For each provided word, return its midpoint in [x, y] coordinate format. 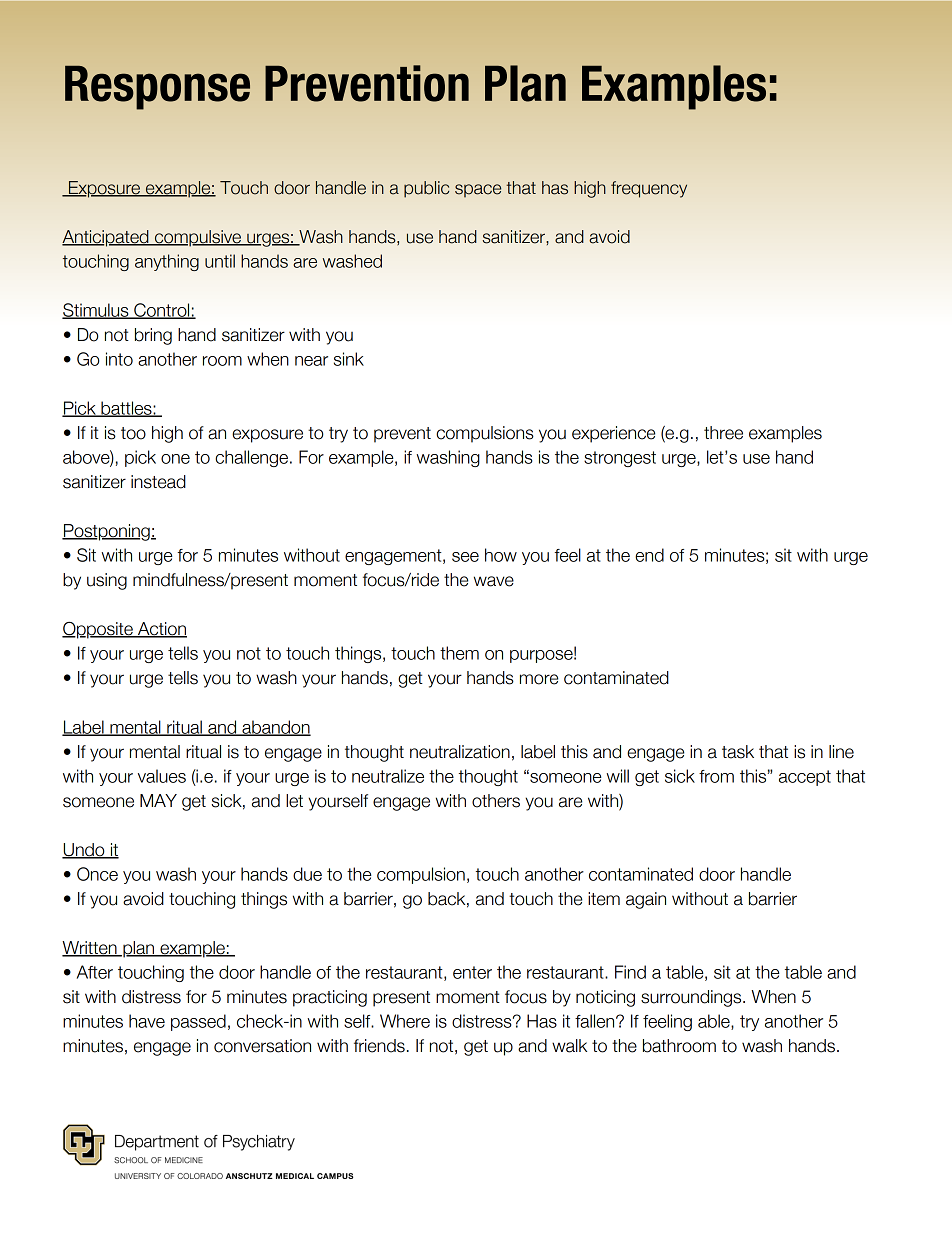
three [723, 433]
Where [405, 1021]
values [162, 776]
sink [349, 359]
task [738, 752]
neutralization [460, 752]
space [478, 190]
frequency [649, 189]
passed [198, 1022]
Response [157, 87]
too [133, 433]
